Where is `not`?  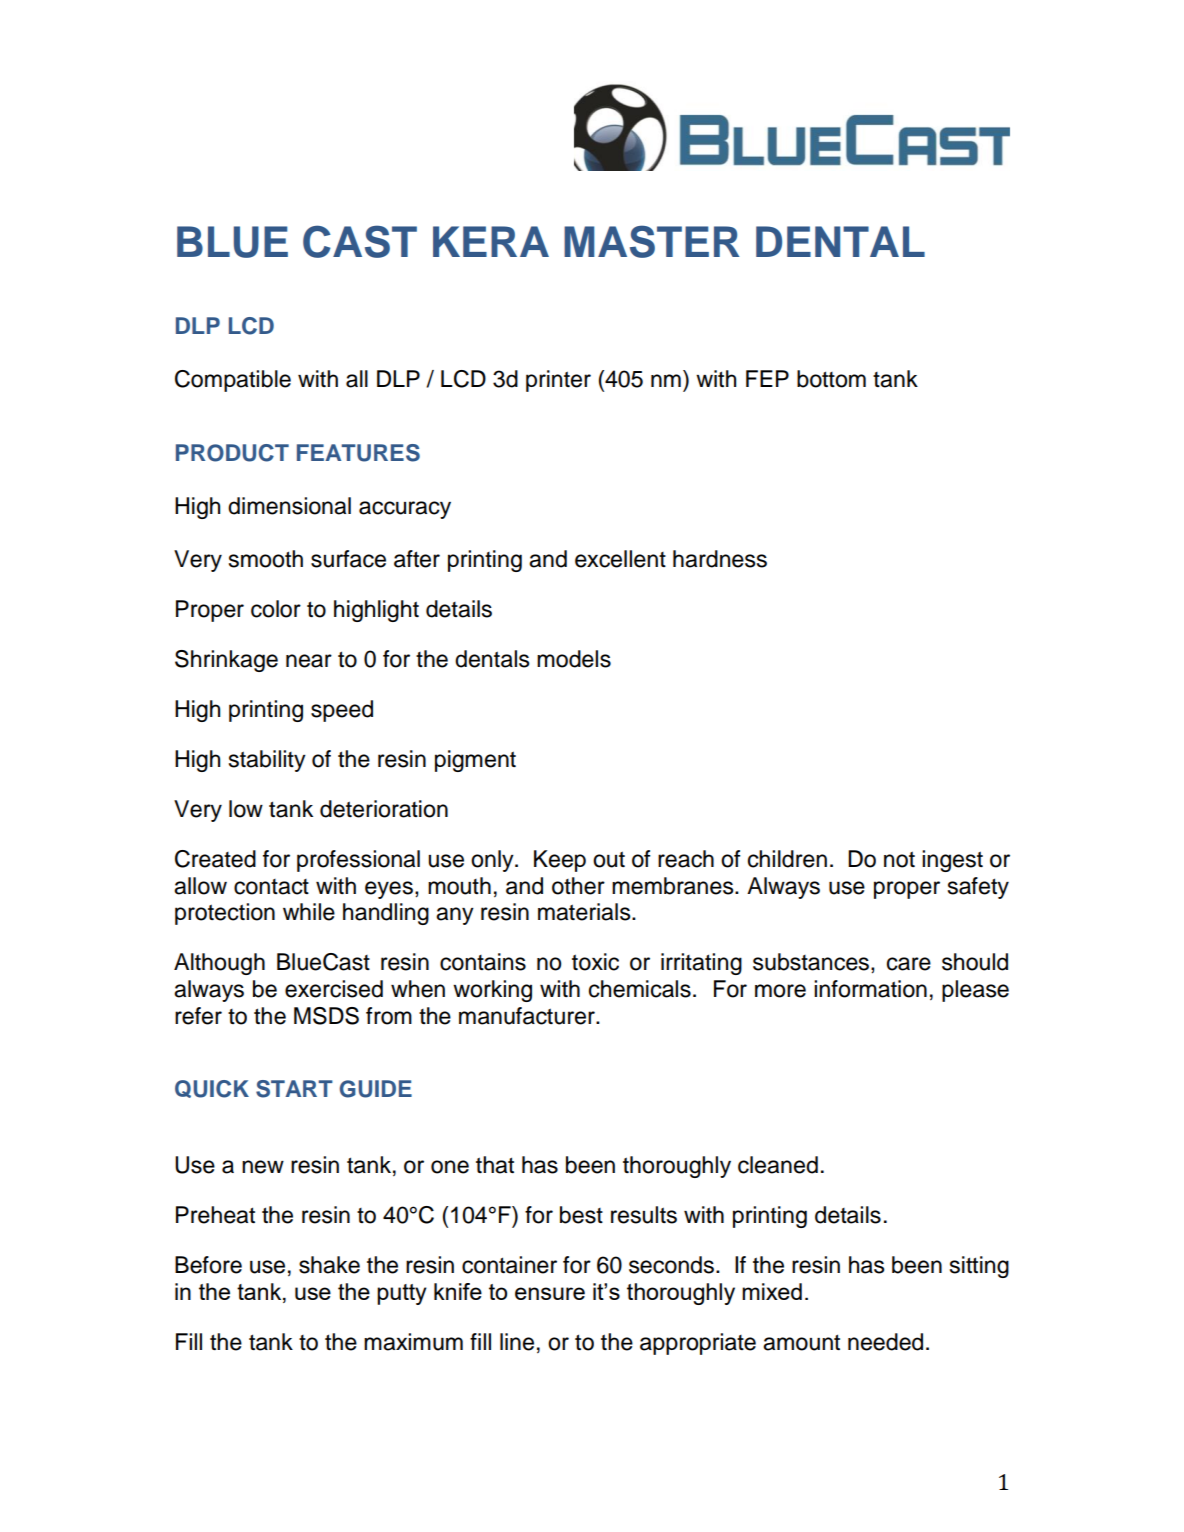 not is located at coordinates (899, 859).
